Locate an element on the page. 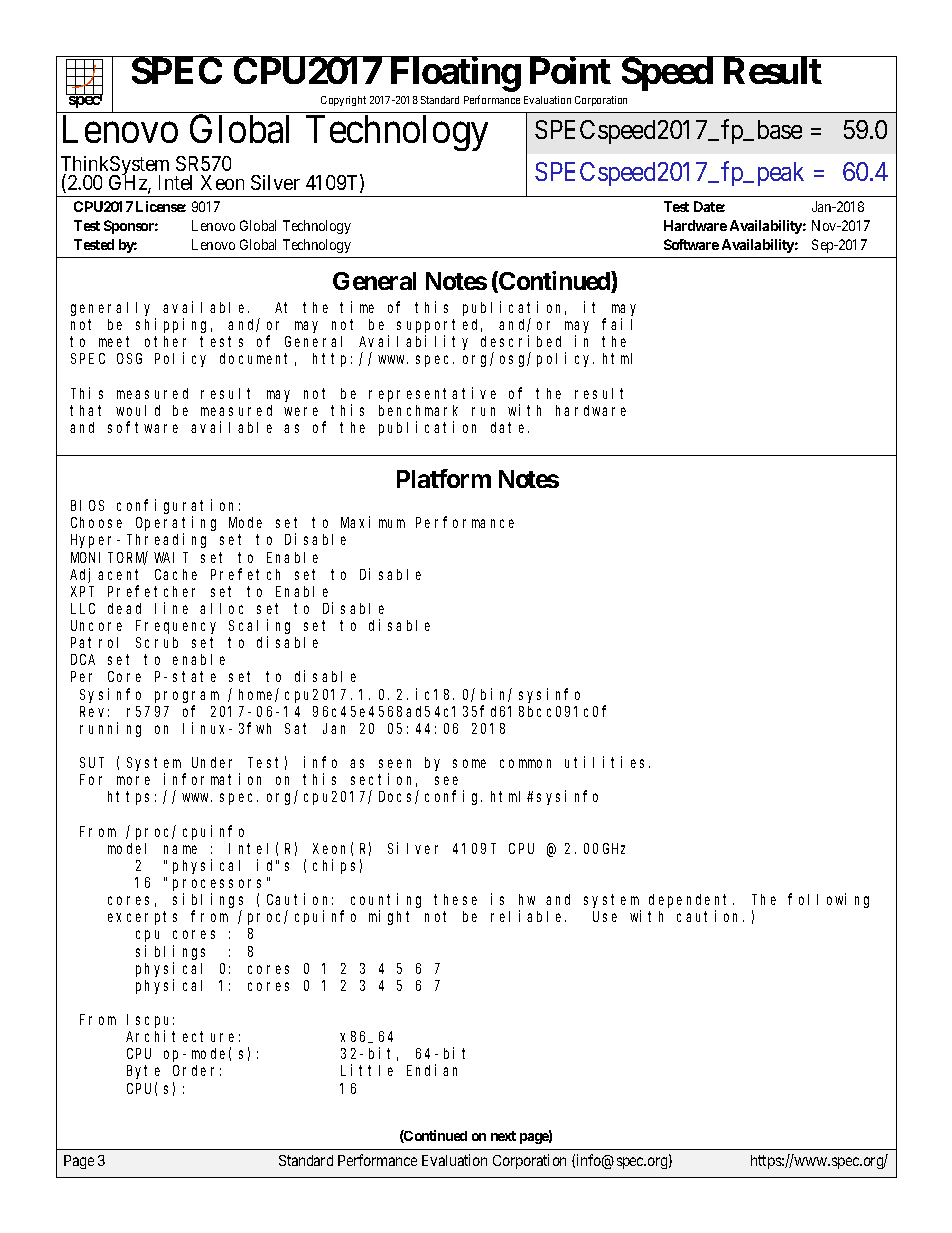 The width and height of the image is (952, 1233). Platform is located at coordinates (444, 478).
